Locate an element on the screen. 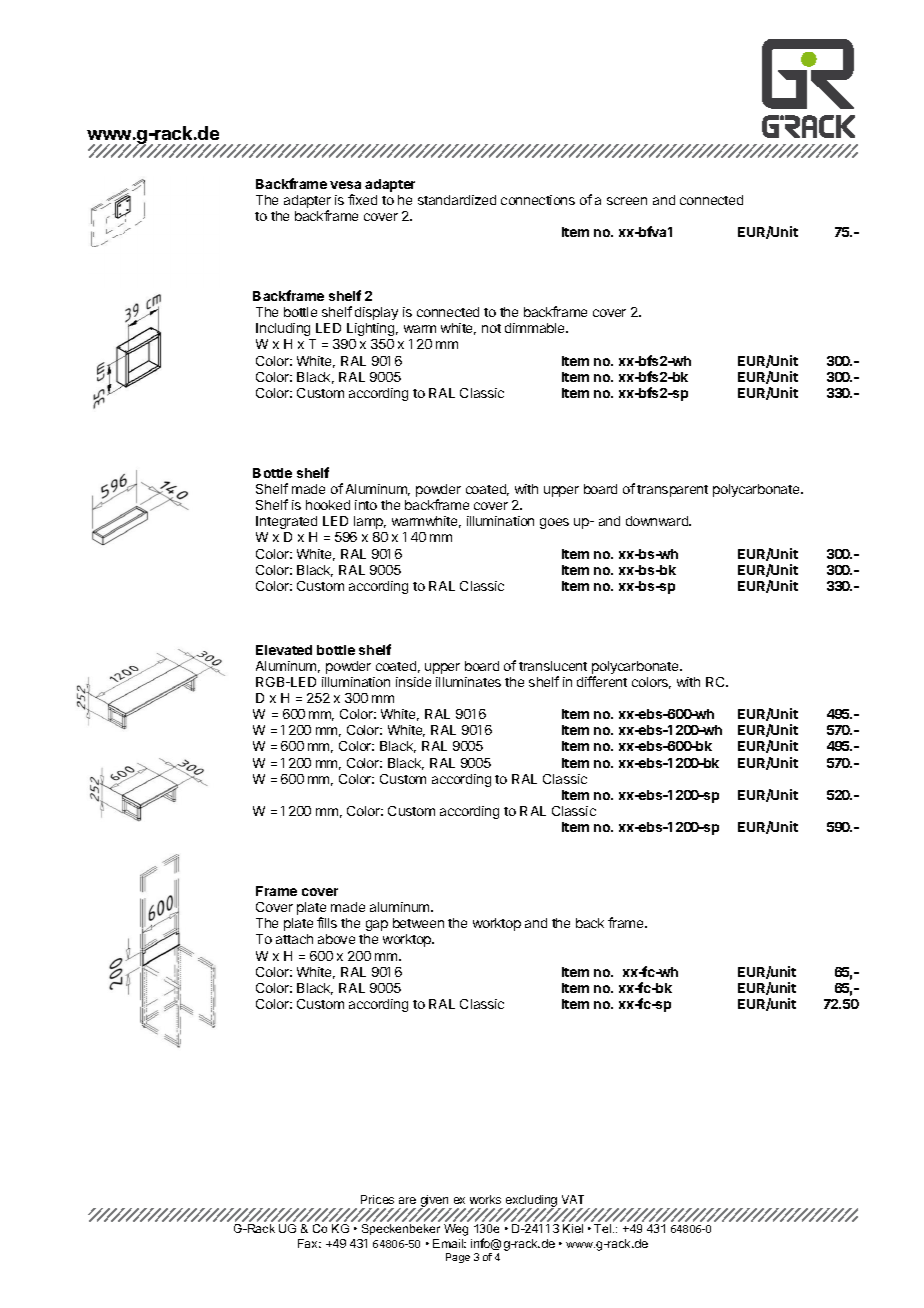 The width and height of the screenshot is (924, 1308). goes is located at coordinates (554, 523).
